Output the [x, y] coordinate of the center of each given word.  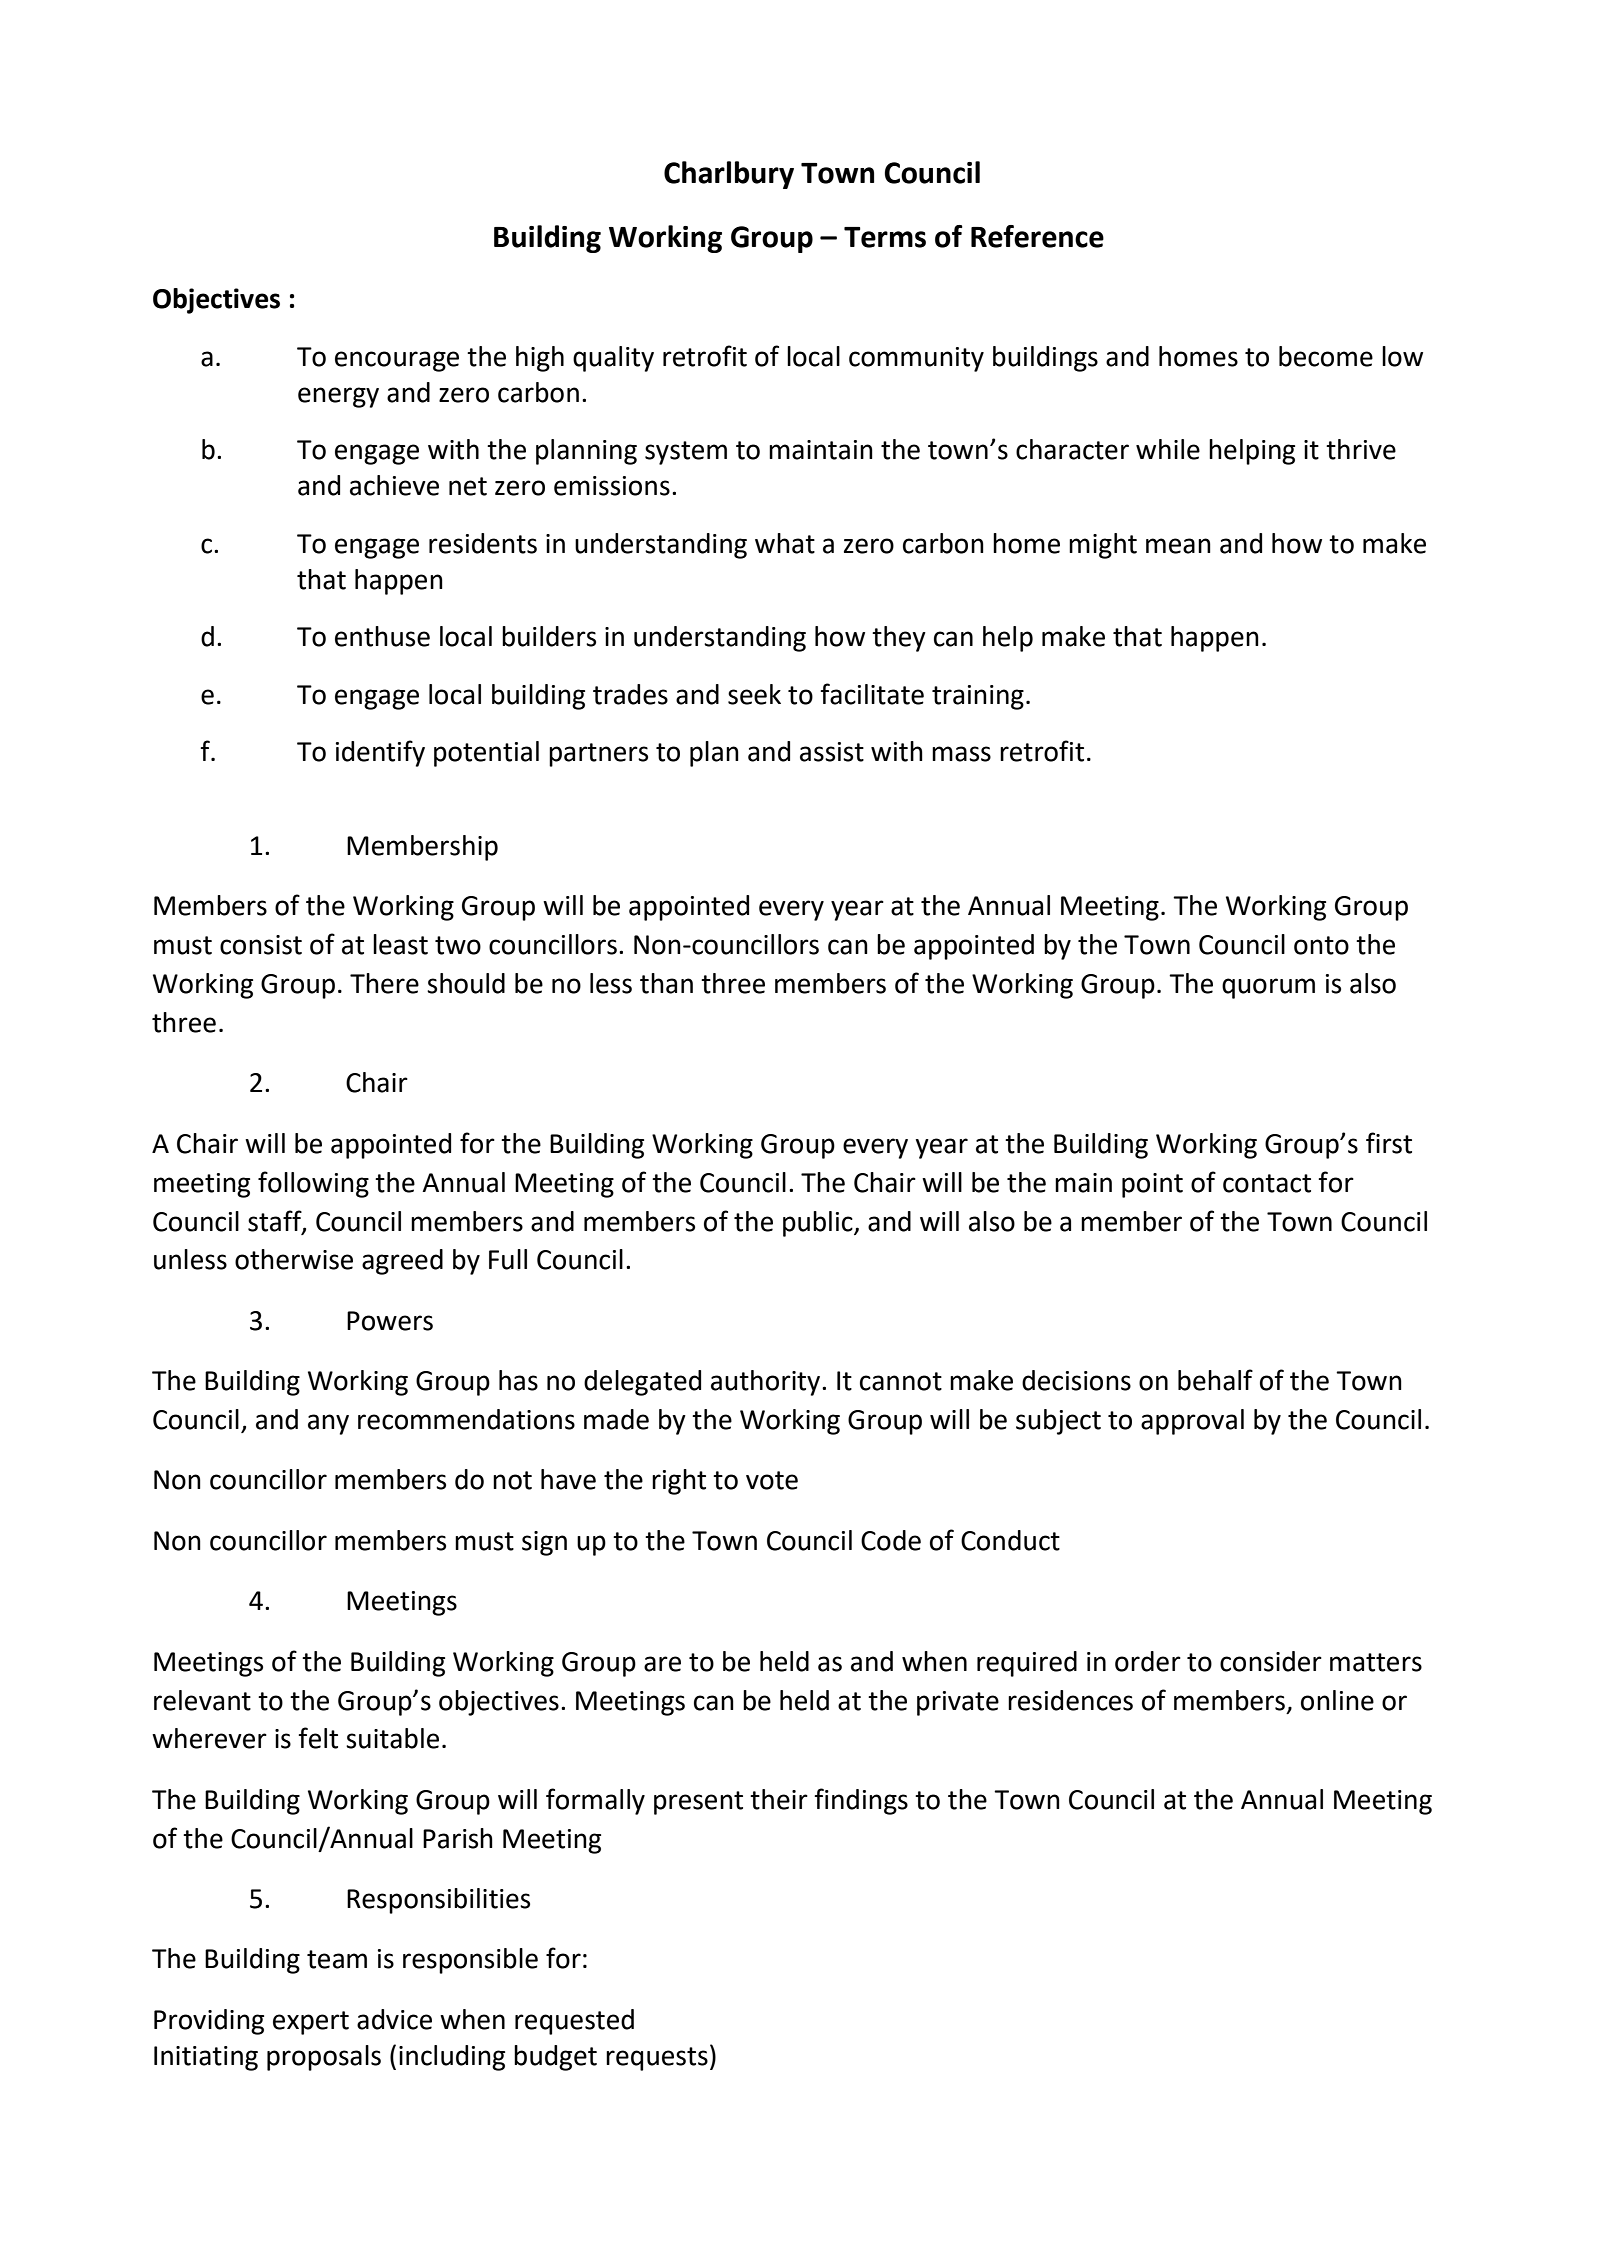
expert [311, 2023]
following [313, 1184]
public [819, 1224]
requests [657, 2059]
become [1326, 356]
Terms [885, 237]
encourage [397, 361]
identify [380, 753]
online [1337, 1700]
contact [1267, 1183]
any [328, 1424]
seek [754, 694]
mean [1178, 546]
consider [1271, 1661]
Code [891, 1540]
